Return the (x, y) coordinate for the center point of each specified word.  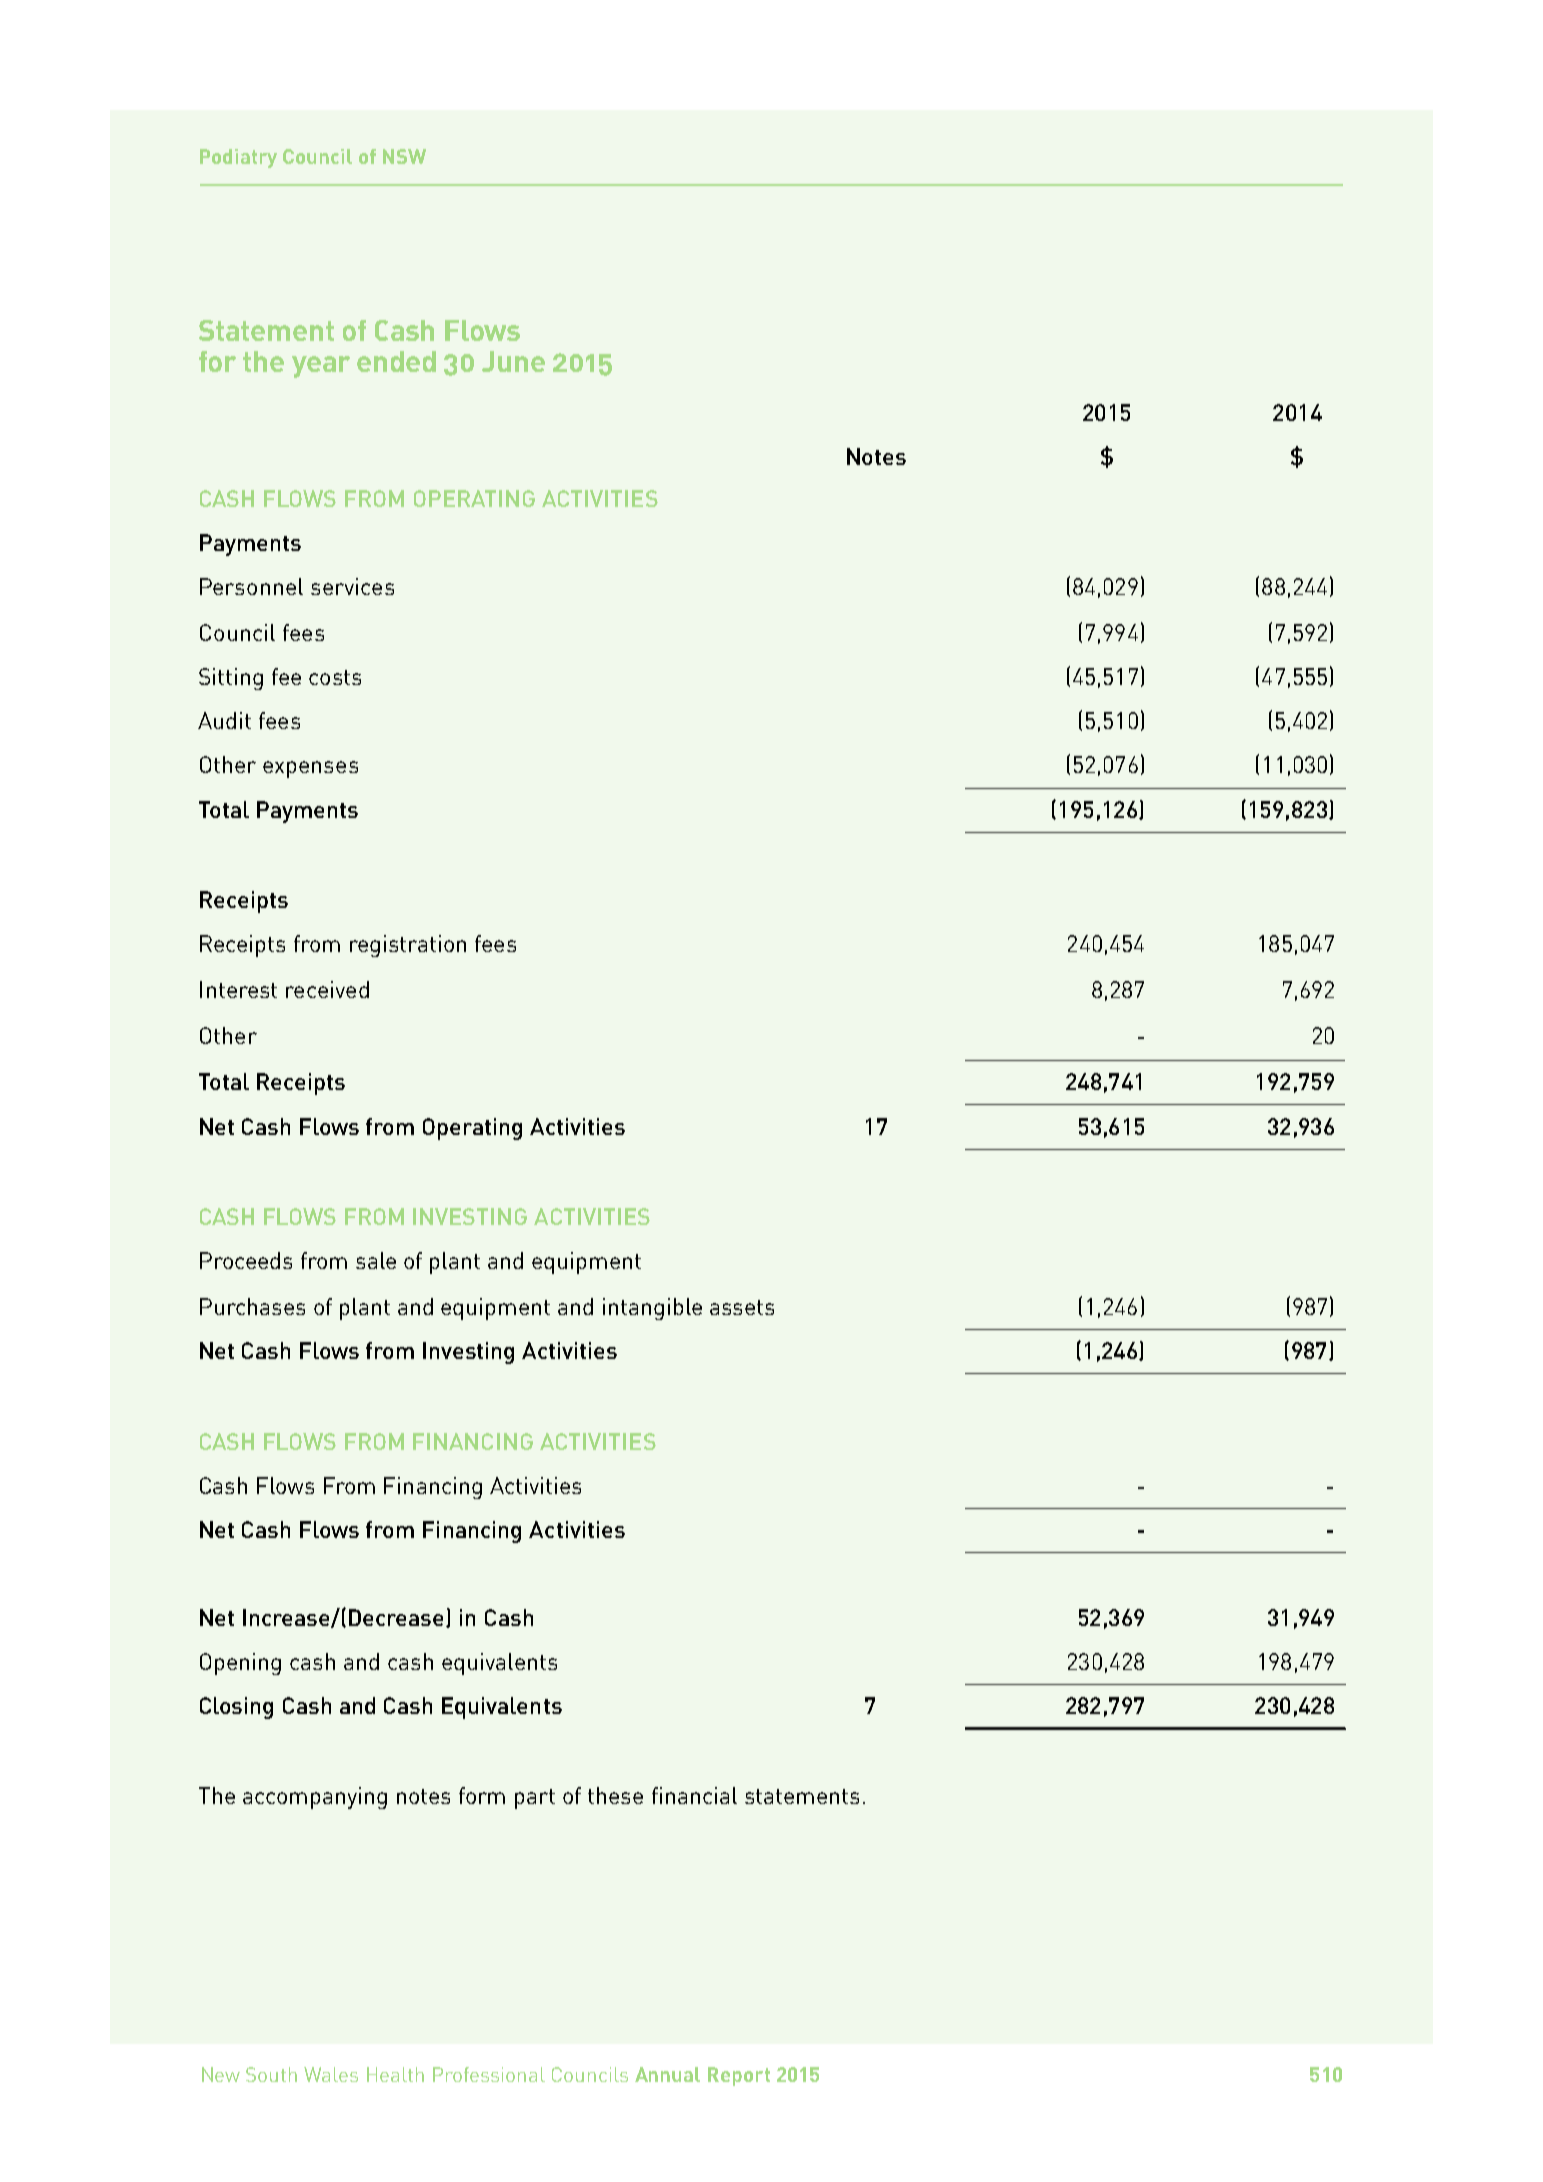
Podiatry (238, 158)
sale (376, 1260)
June (513, 361)
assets (742, 1307)
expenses (310, 769)
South (271, 2074)
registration (408, 946)
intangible (652, 1309)
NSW (404, 156)
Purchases (252, 1306)
